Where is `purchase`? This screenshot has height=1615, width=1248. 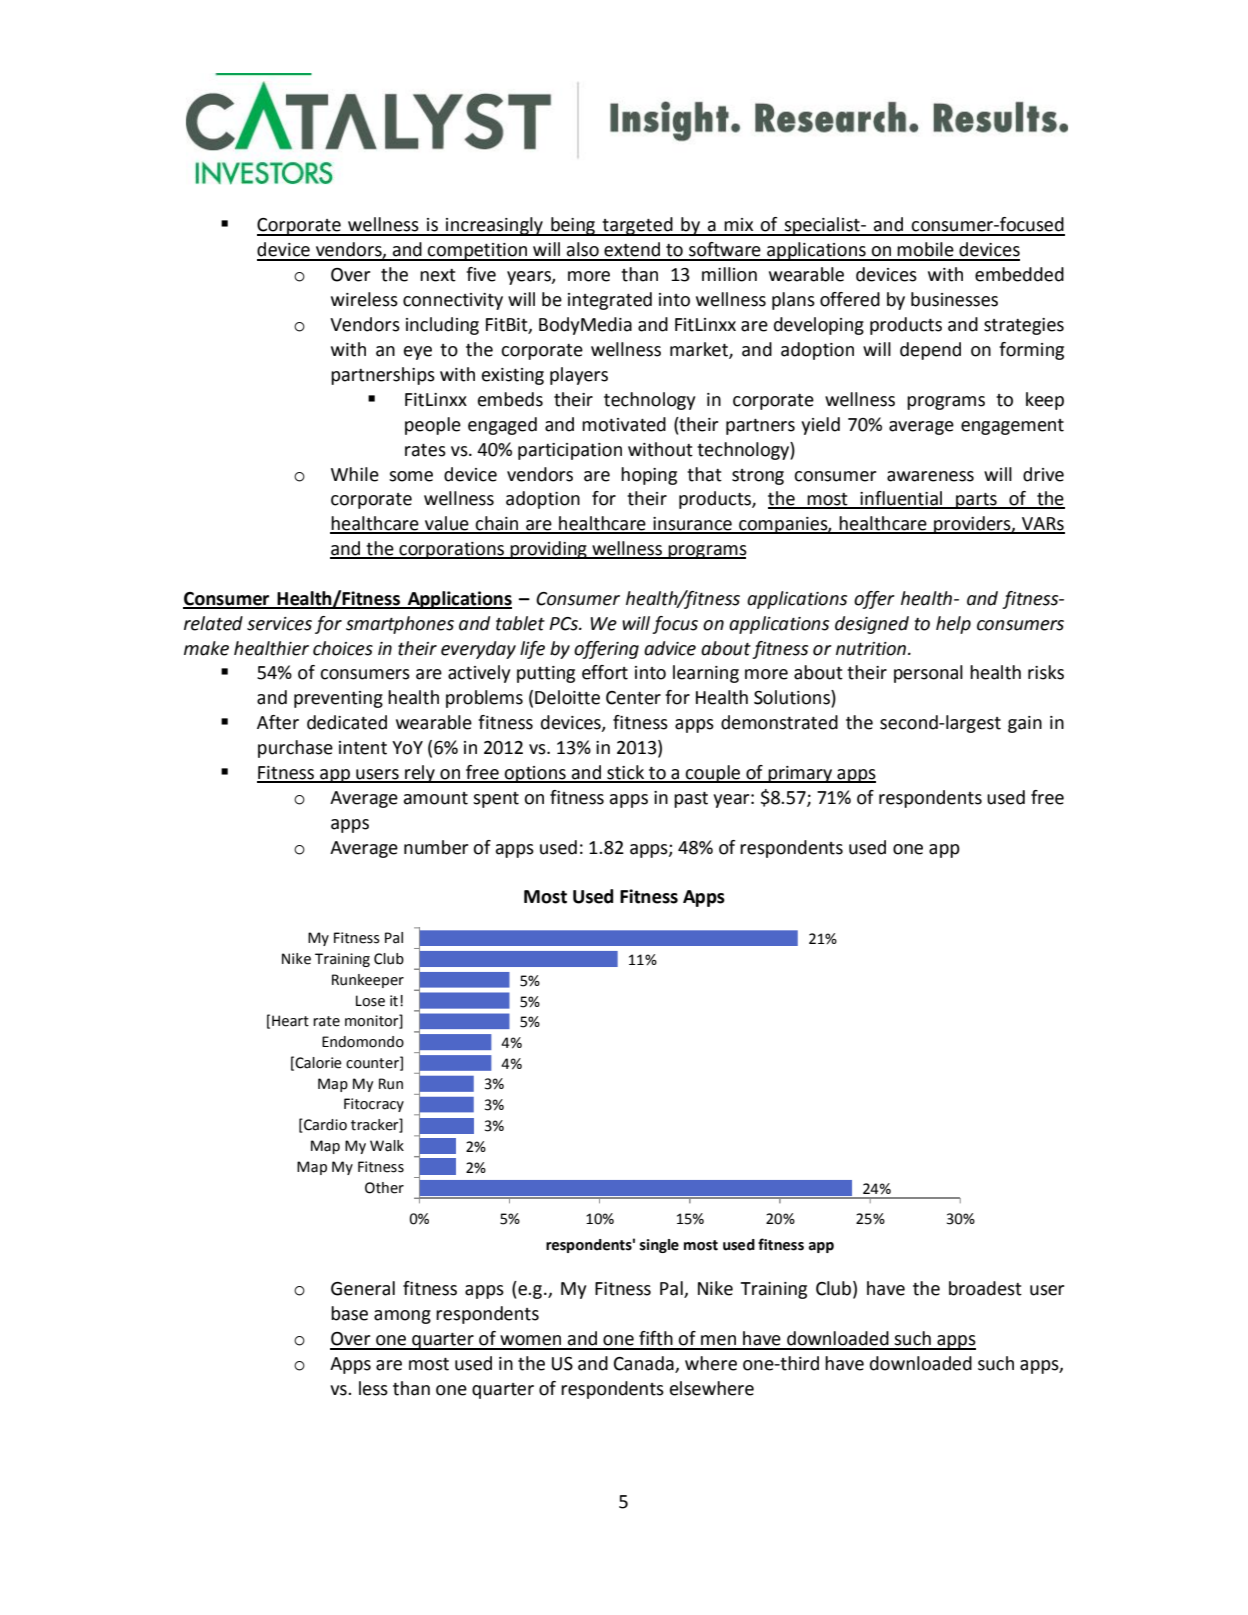 purchase is located at coordinates (295, 749).
